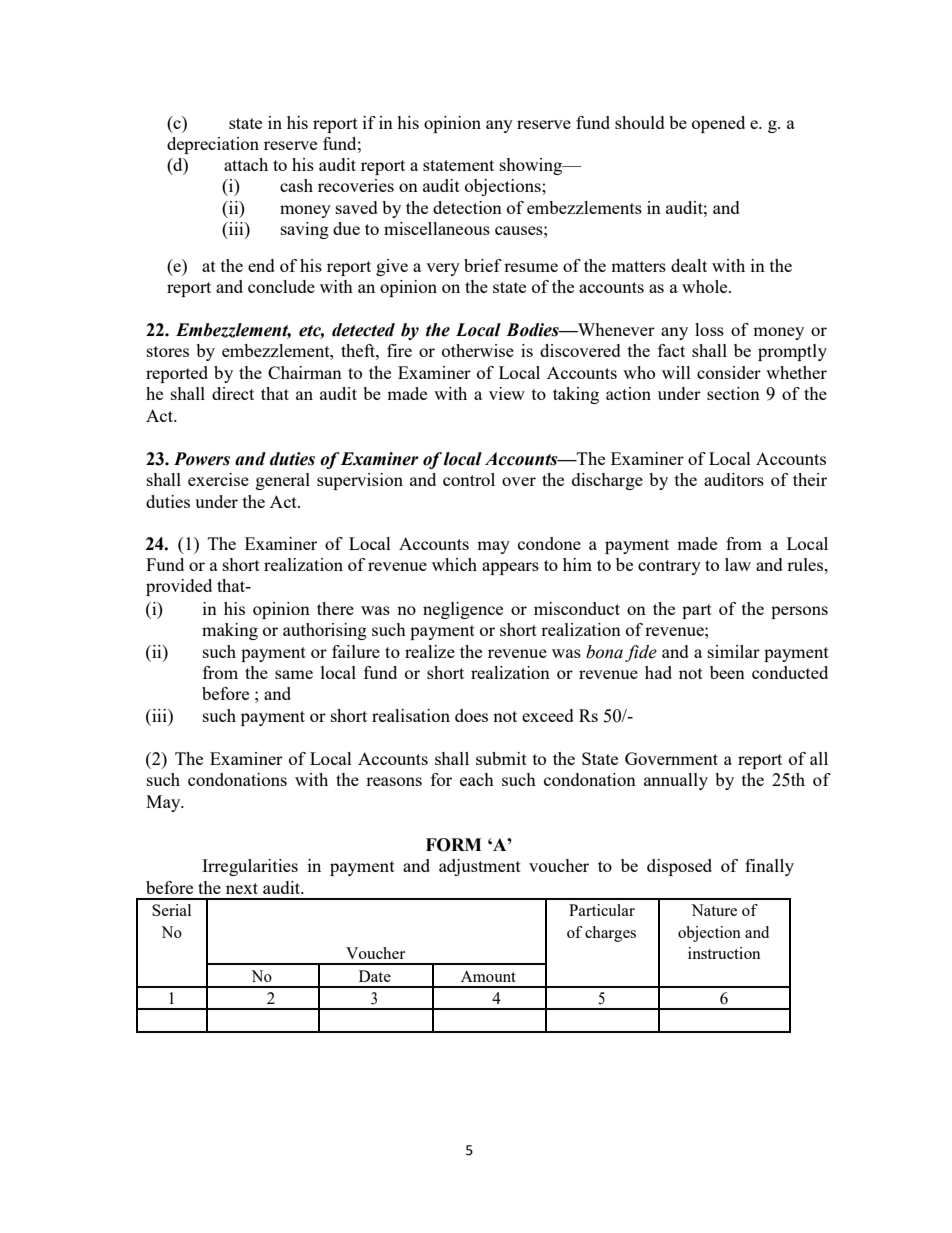 This page has height=1233, width=952. I want to click on attach, so click(246, 164).
